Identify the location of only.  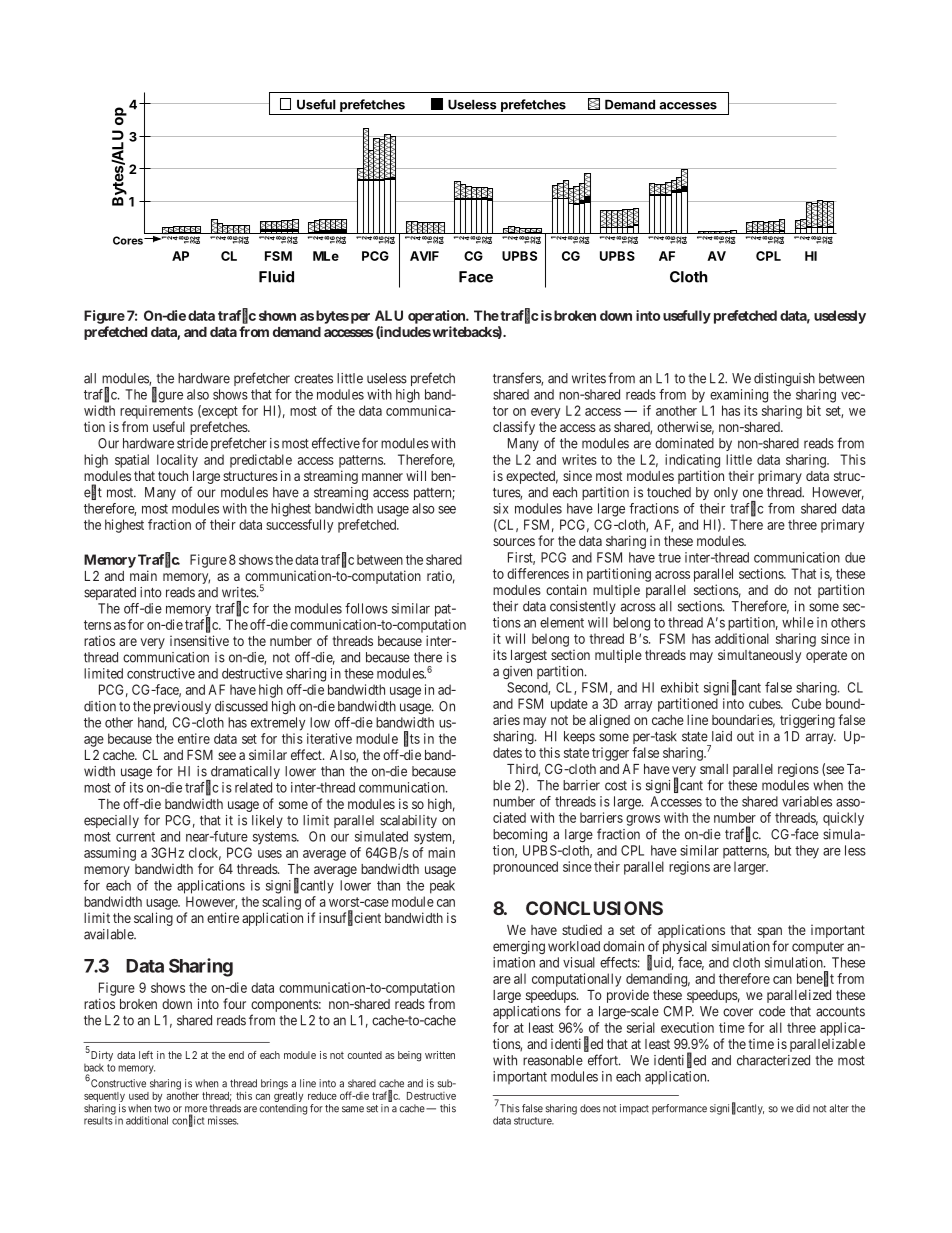
(726, 493).
